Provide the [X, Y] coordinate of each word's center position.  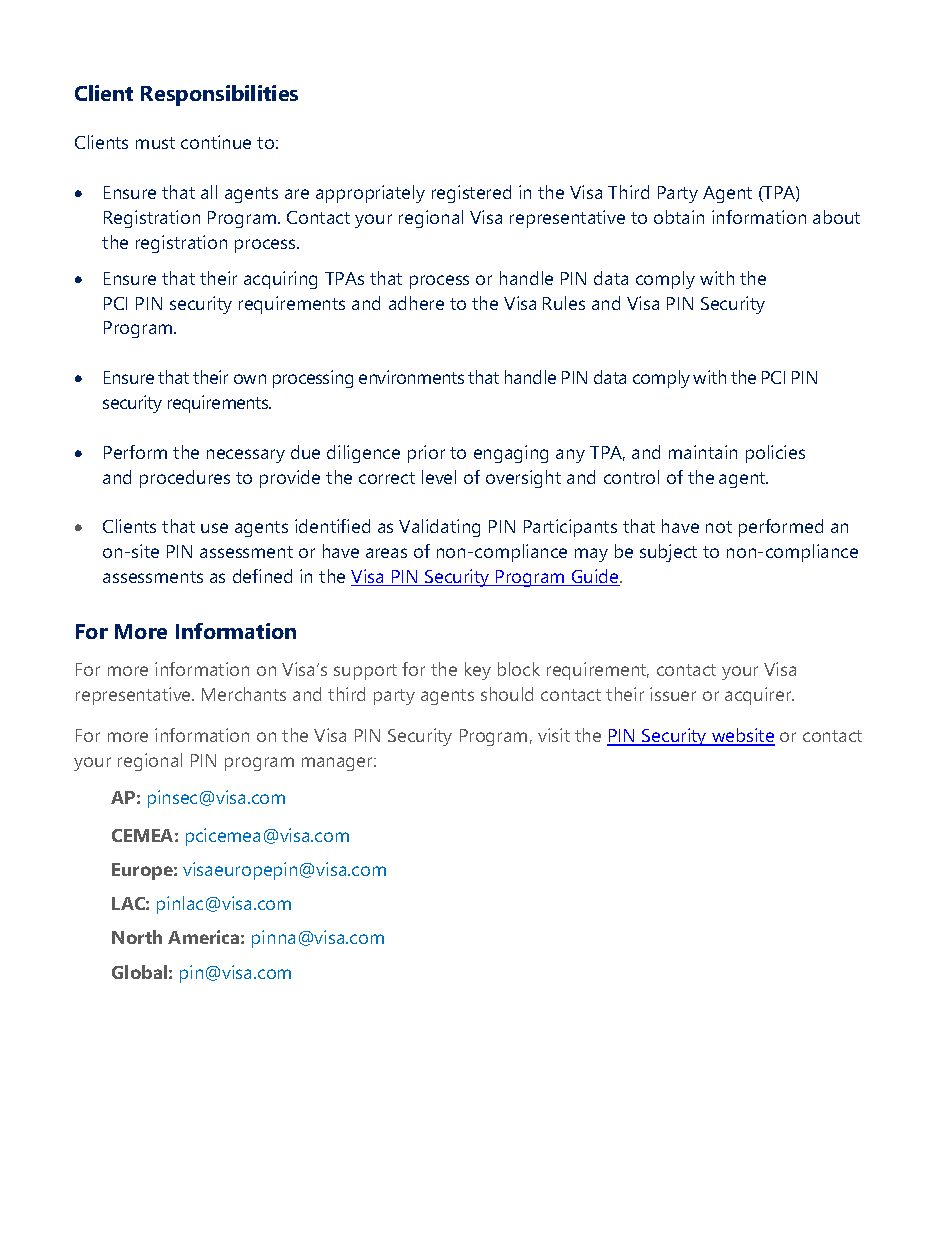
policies [775, 454]
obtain [679, 217]
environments [411, 377]
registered [471, 194]
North [137, 937]
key [478, 671]
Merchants [244, 694]
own [250, 379]
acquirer [759, 696]
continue [216, 142]
